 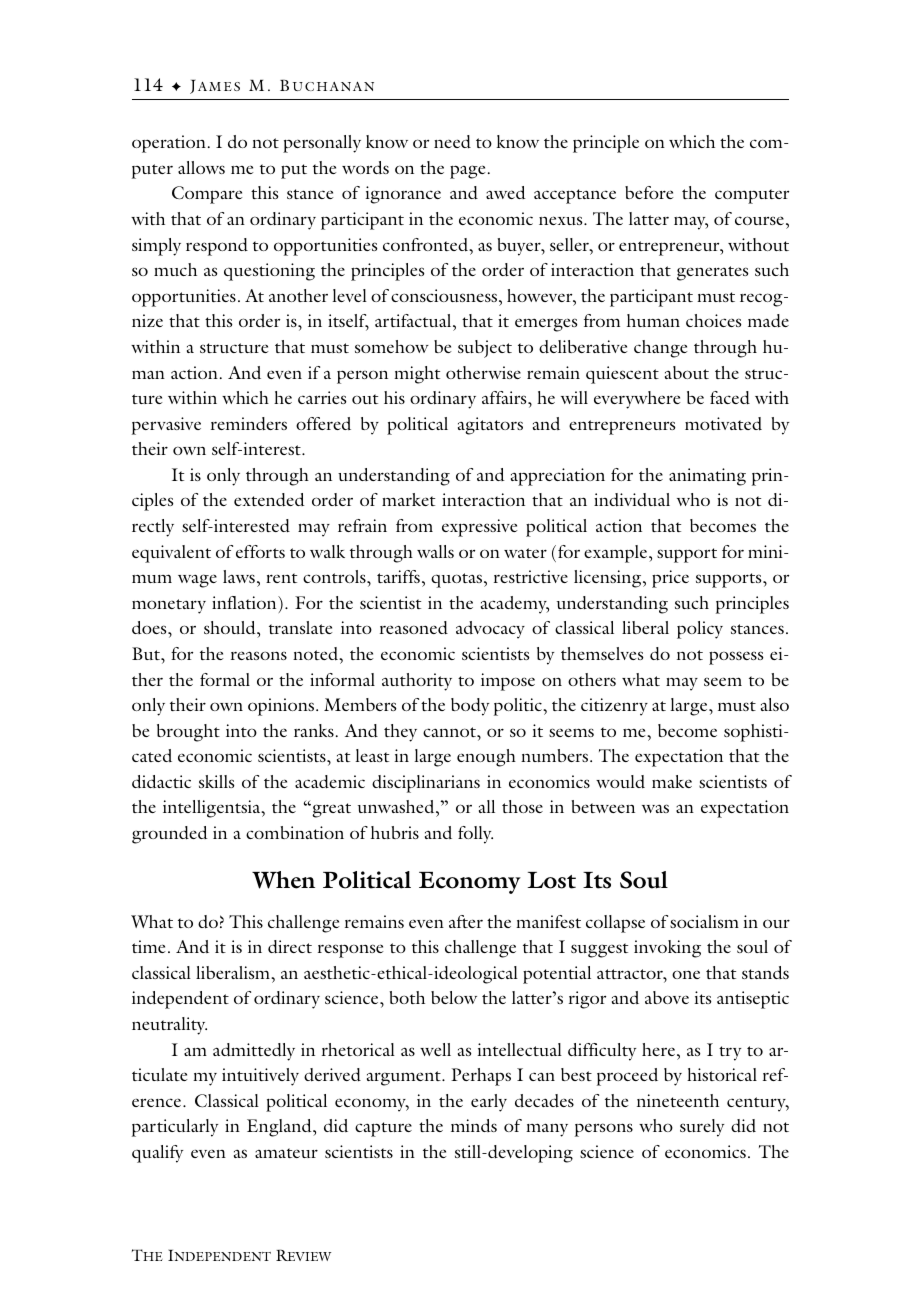 What do you see at coordinates (259, 655) in the screenshot?
I see `reasons` at bounding box center [259, 655].
